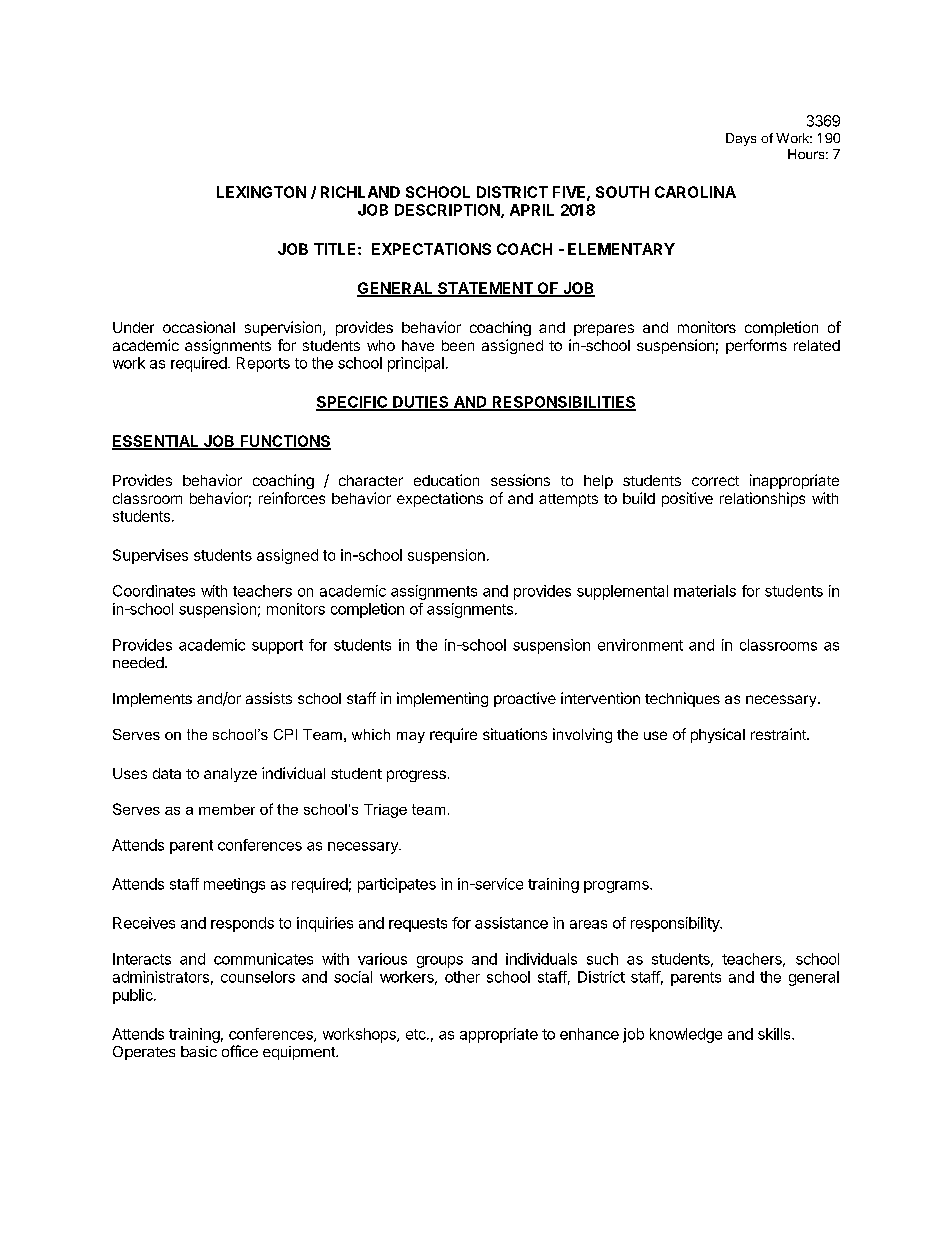  What do you see at coordinates (741, 139) in the page?
I see `Days` at bounding box center [741, 139].
